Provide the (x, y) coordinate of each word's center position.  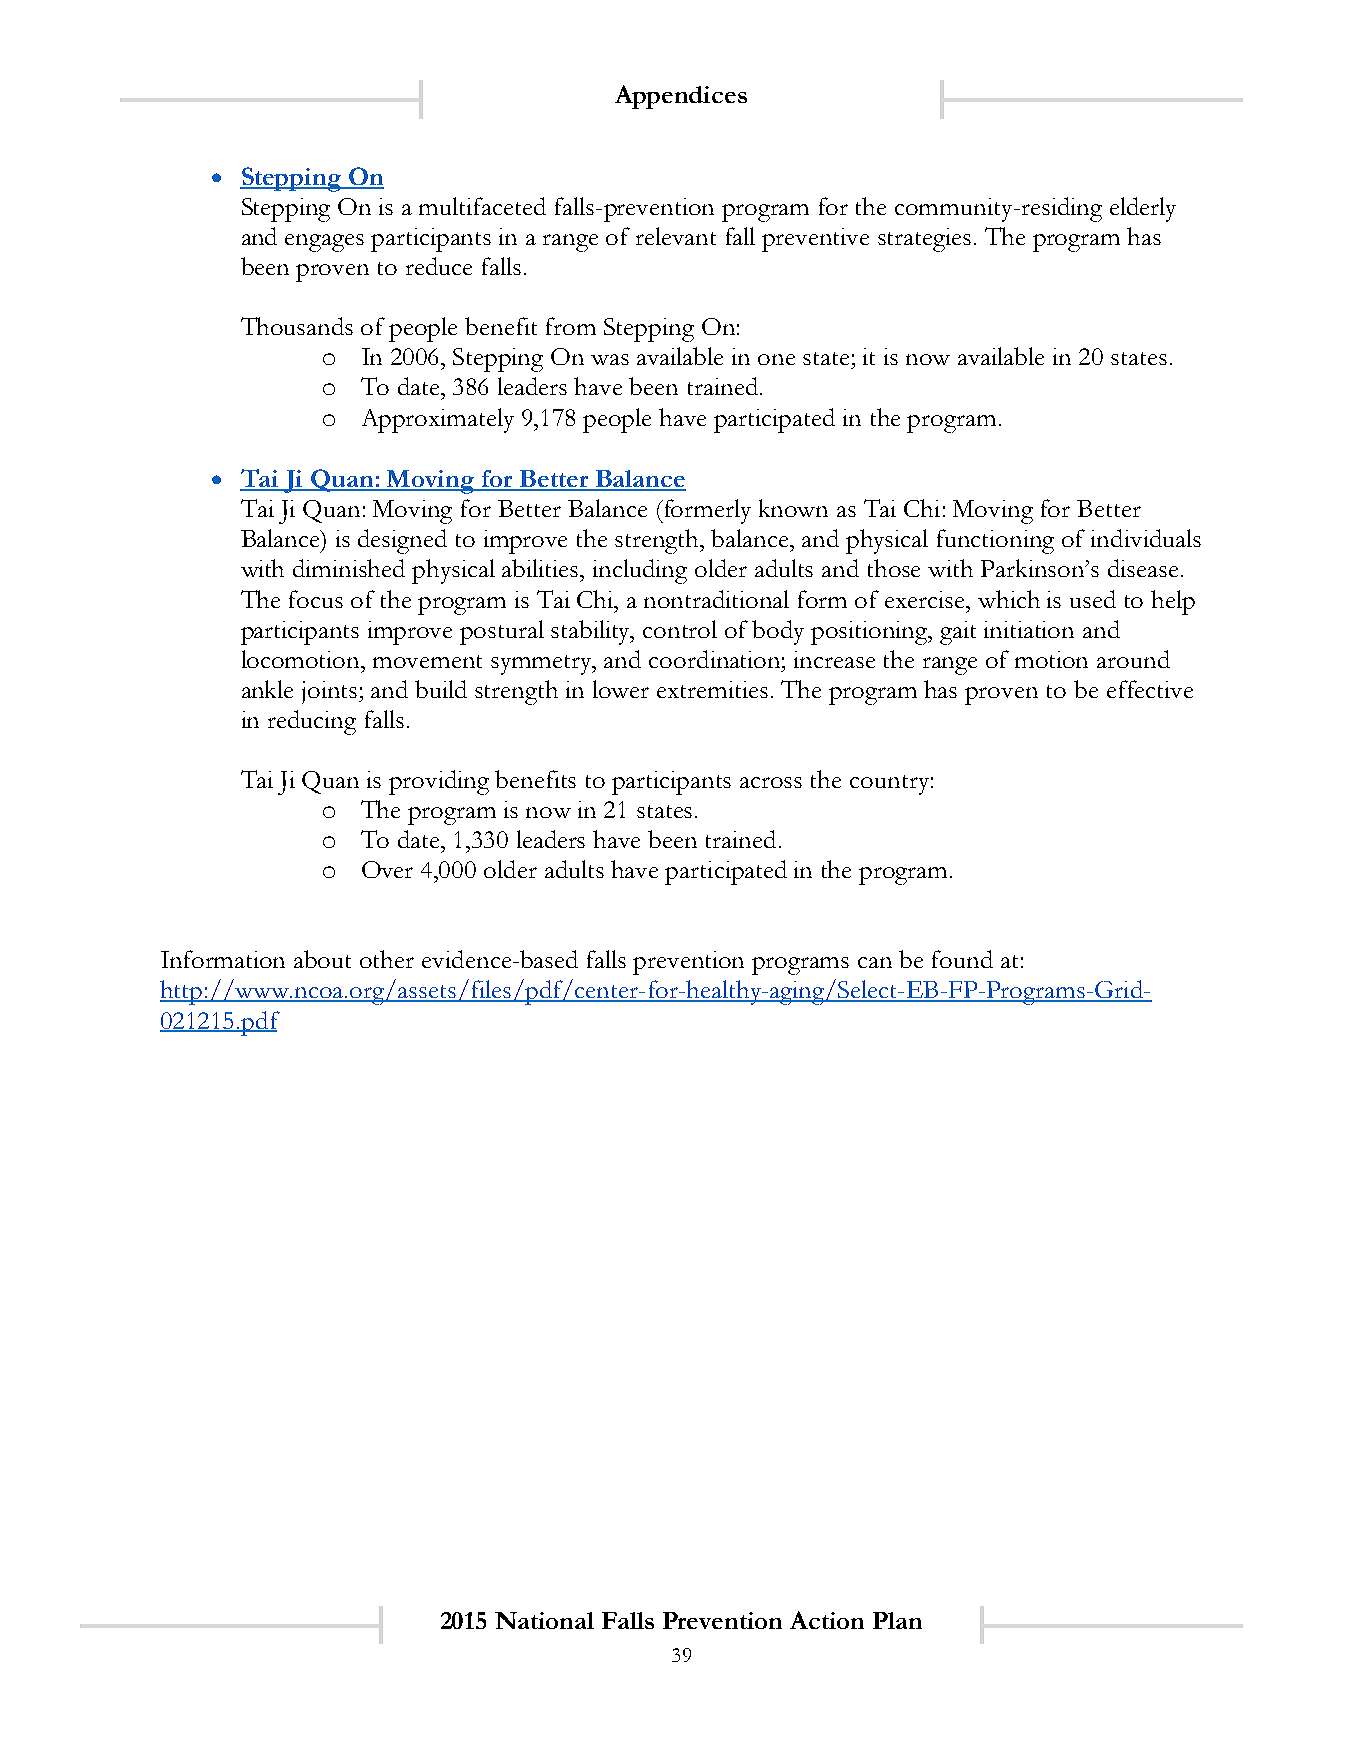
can (875, 962)
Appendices (681, 97)
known (793, 508)
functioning (995, 541)
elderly (1143, 209)
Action (827, 1620)
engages (324, 243)
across (771, 782)
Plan (897, 1620)
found (962, 959)
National (544, 1620)
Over (387, 869)
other (387, 959)
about (322, 959)
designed (402, 541)
